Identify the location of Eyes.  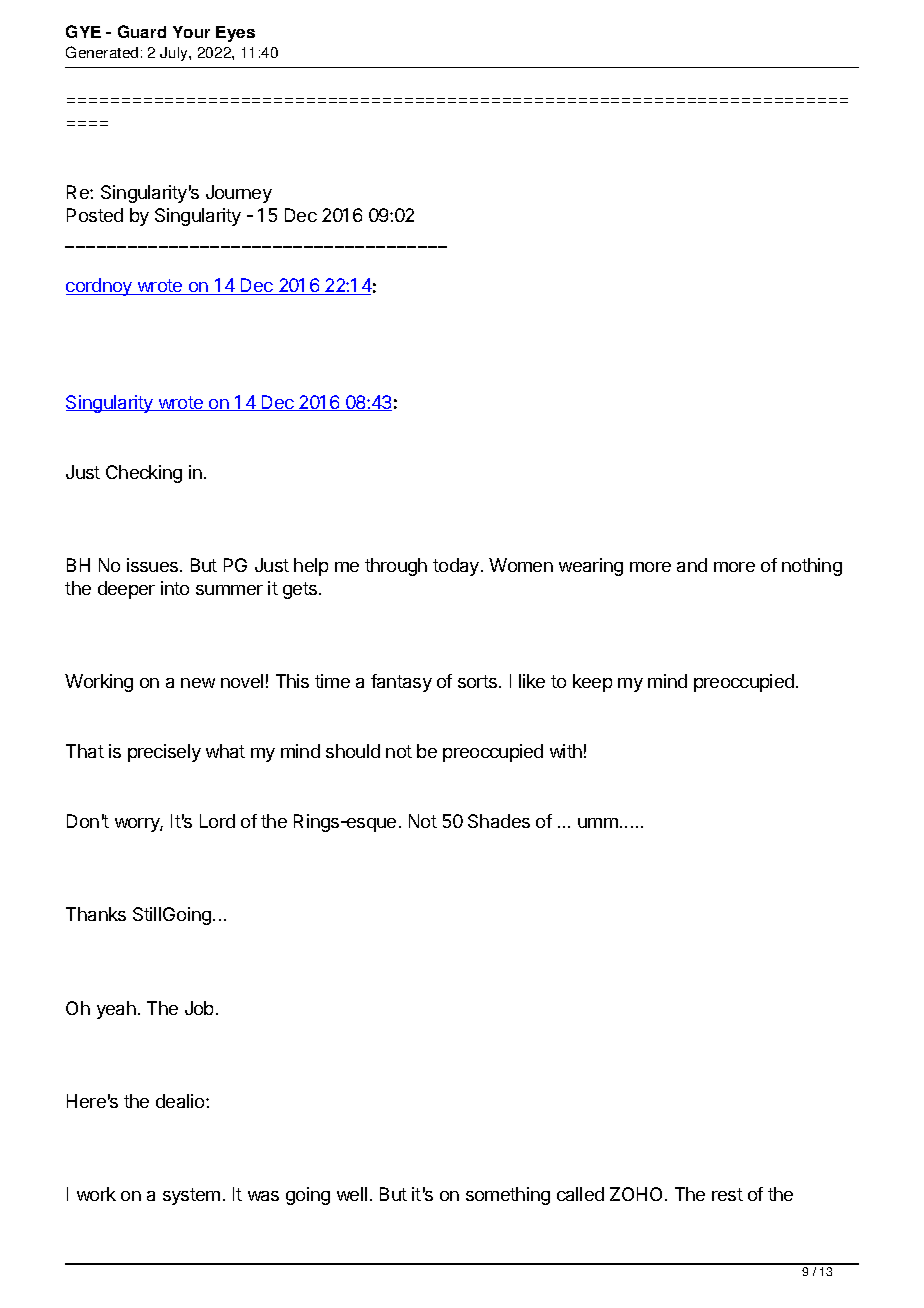
(235, 34).
